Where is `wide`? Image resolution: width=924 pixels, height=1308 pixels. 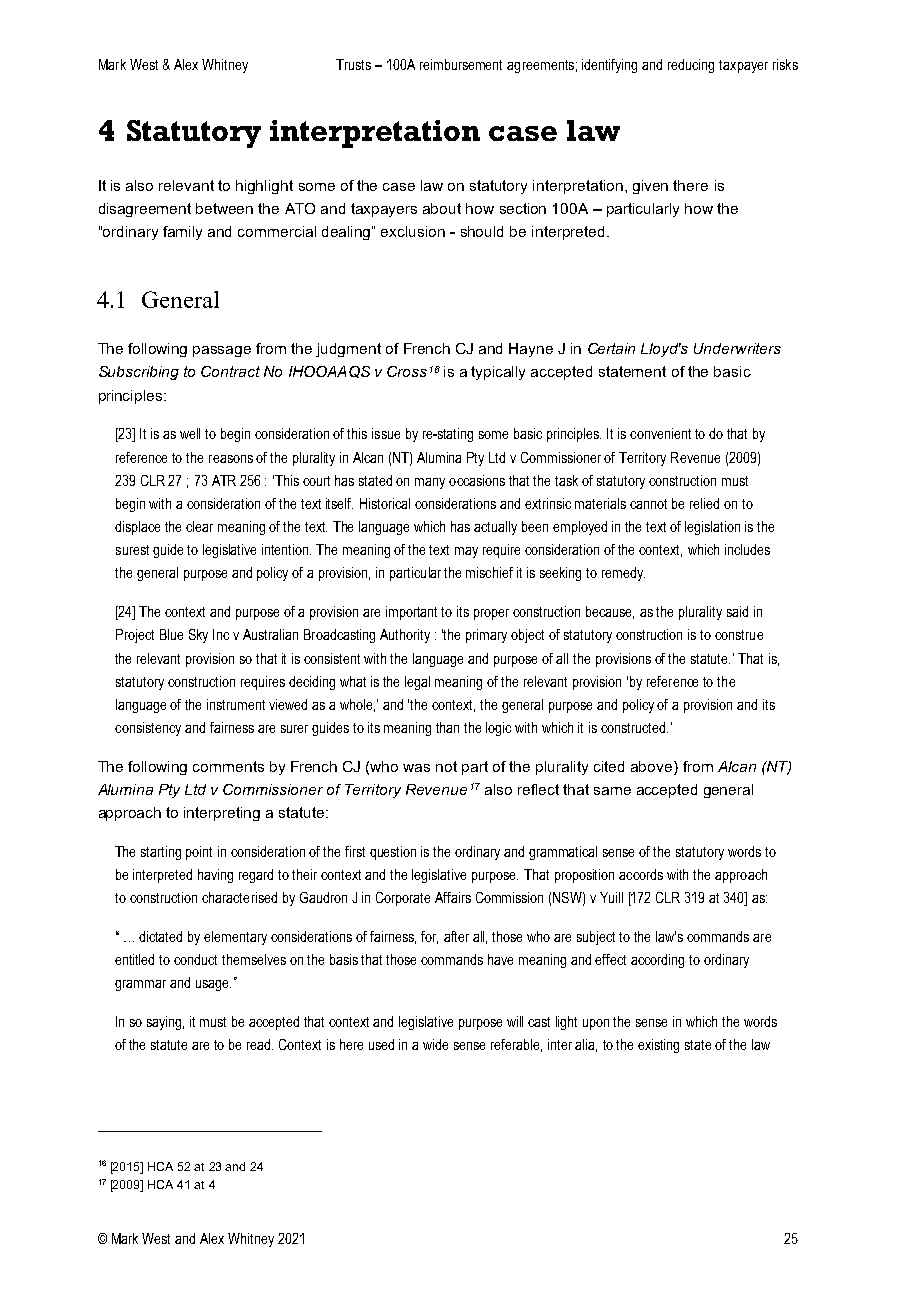
wide is located at coordinates (435, 1044).
